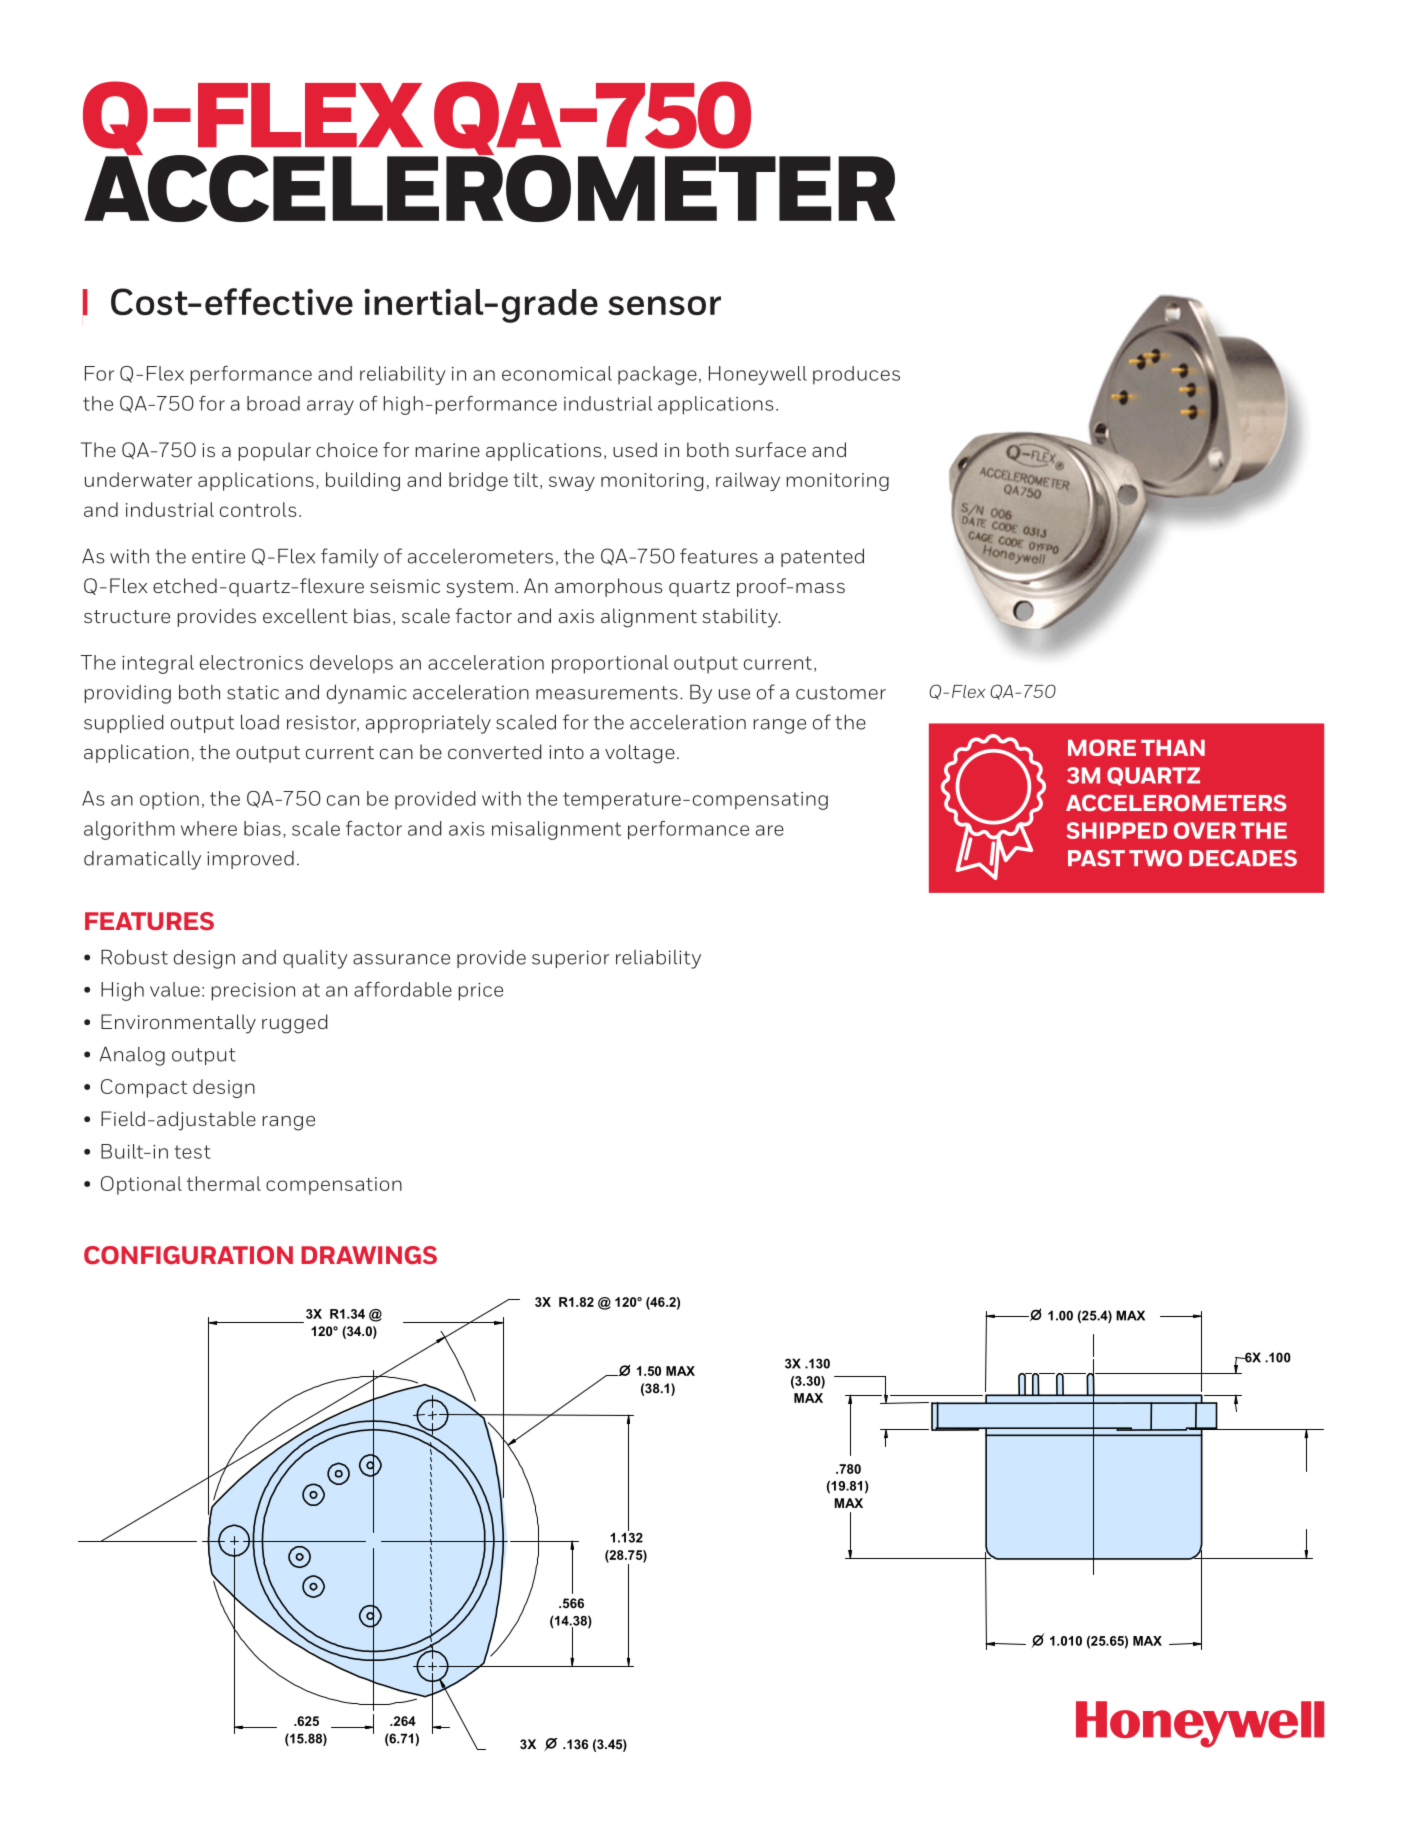  What do you see at coordinates (557, 373) in the screenshot?
I see `economical` at bounding box center [557, 373].
